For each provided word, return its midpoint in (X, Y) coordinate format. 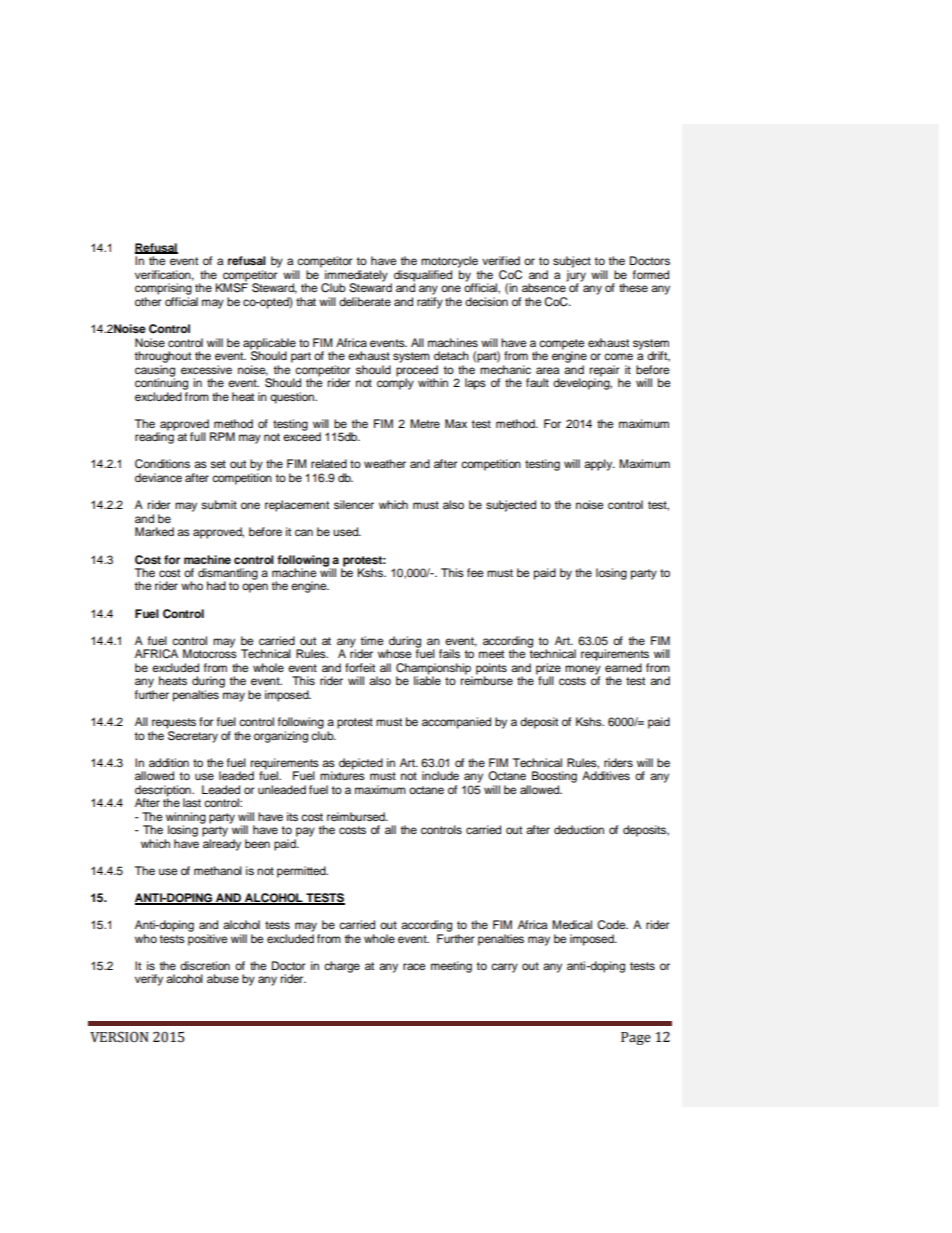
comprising (163, 289)
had (216, 585)
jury (576, 277)
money (583, 671)
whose (395, 653)
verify (149, 980)
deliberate (365, 301)
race (414, 966)
